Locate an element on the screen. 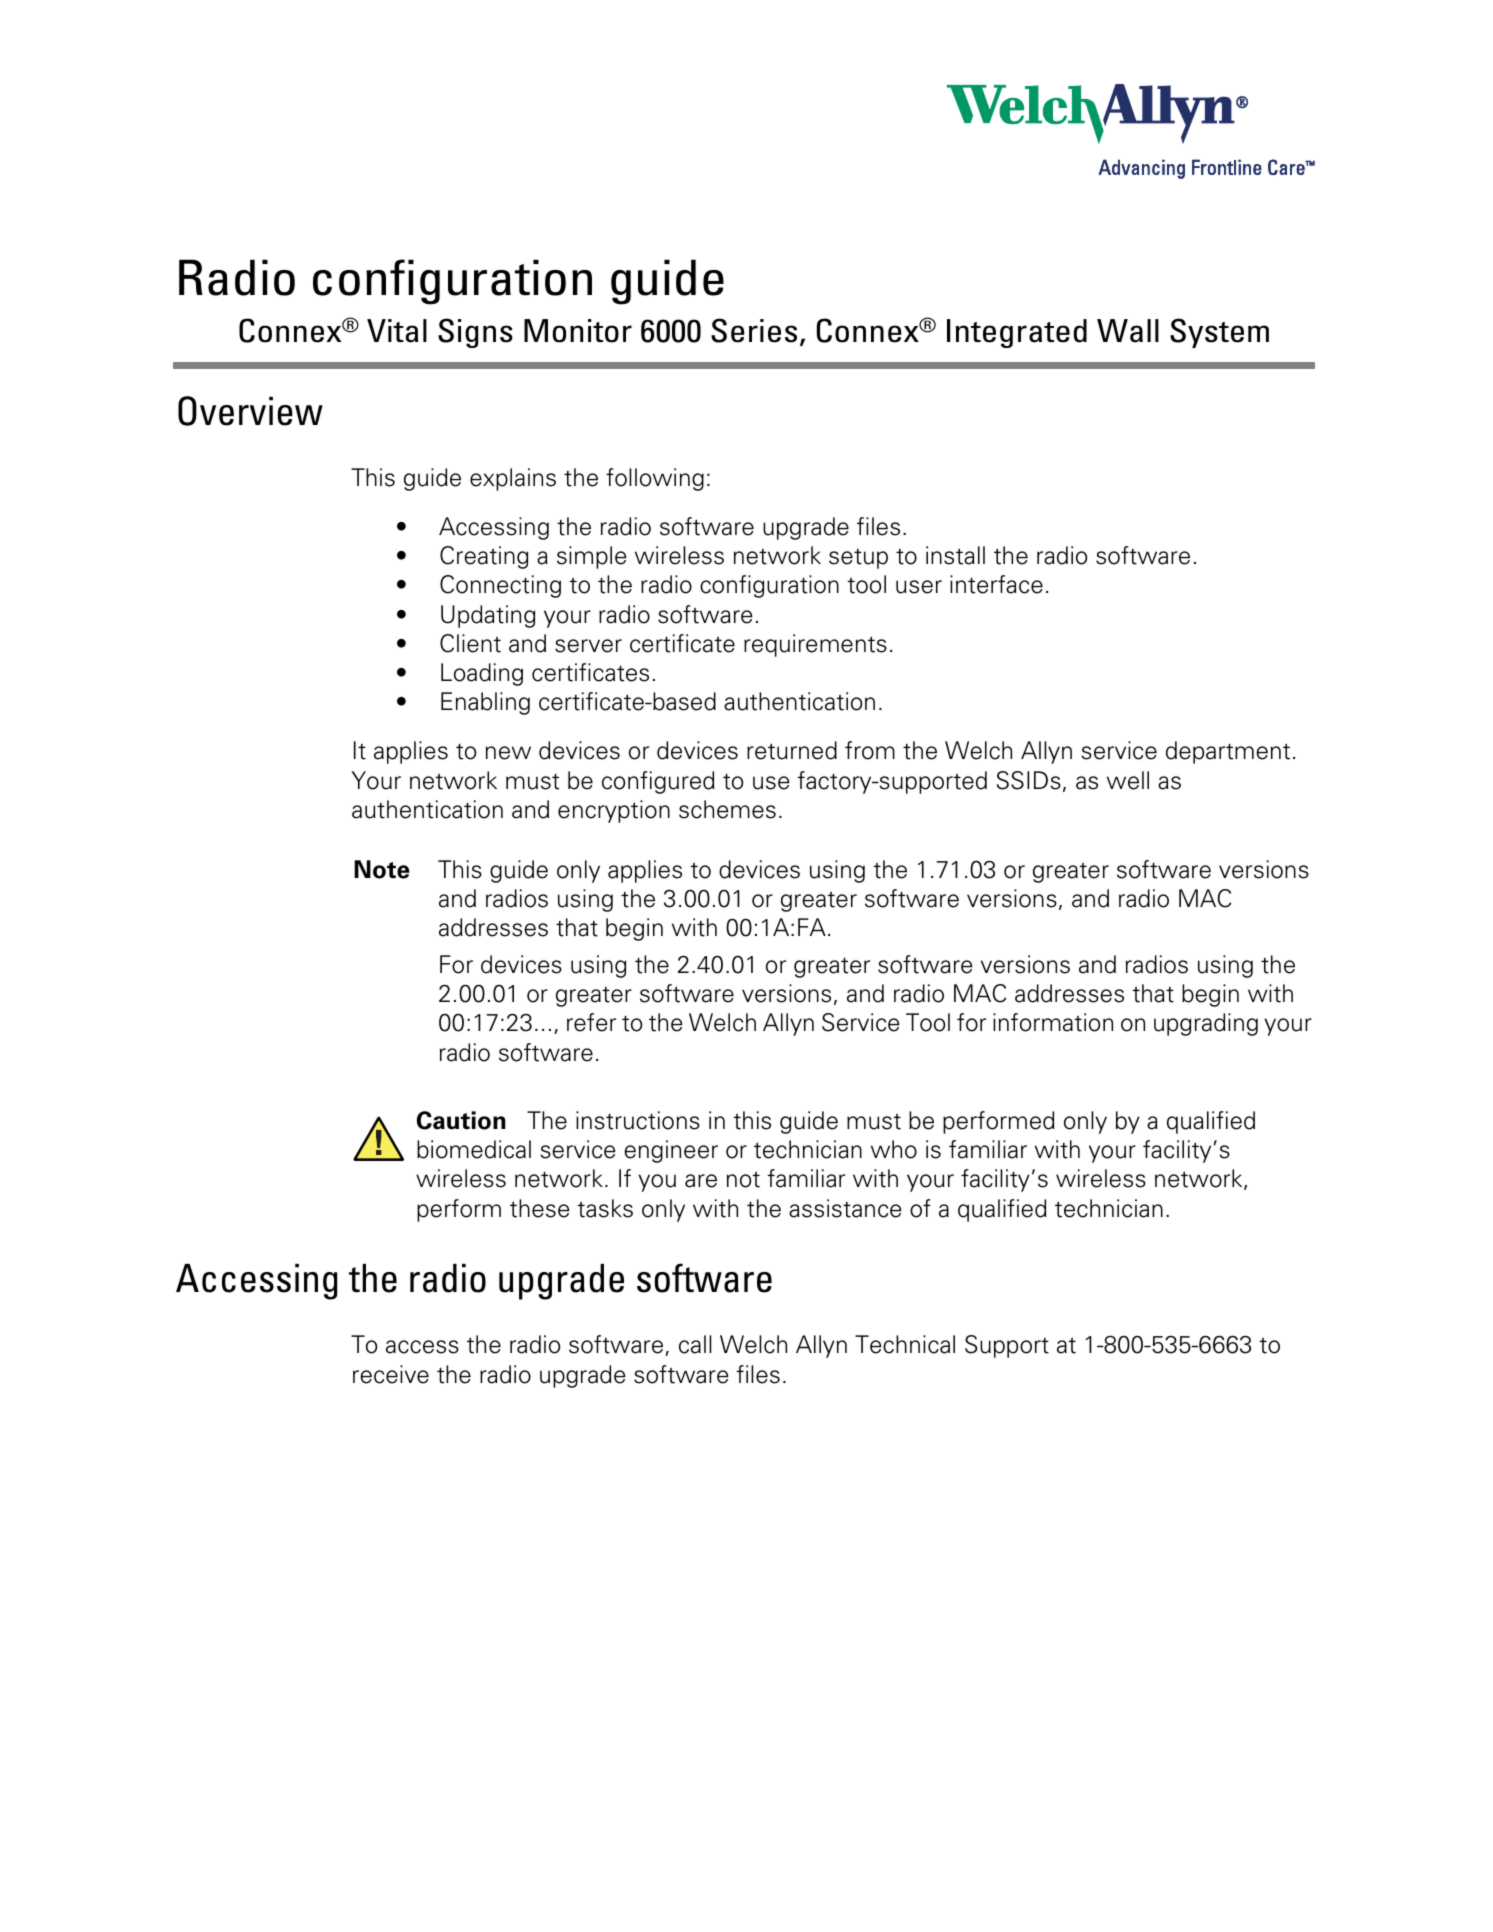  schemes is located at coordinates (727, 809).
